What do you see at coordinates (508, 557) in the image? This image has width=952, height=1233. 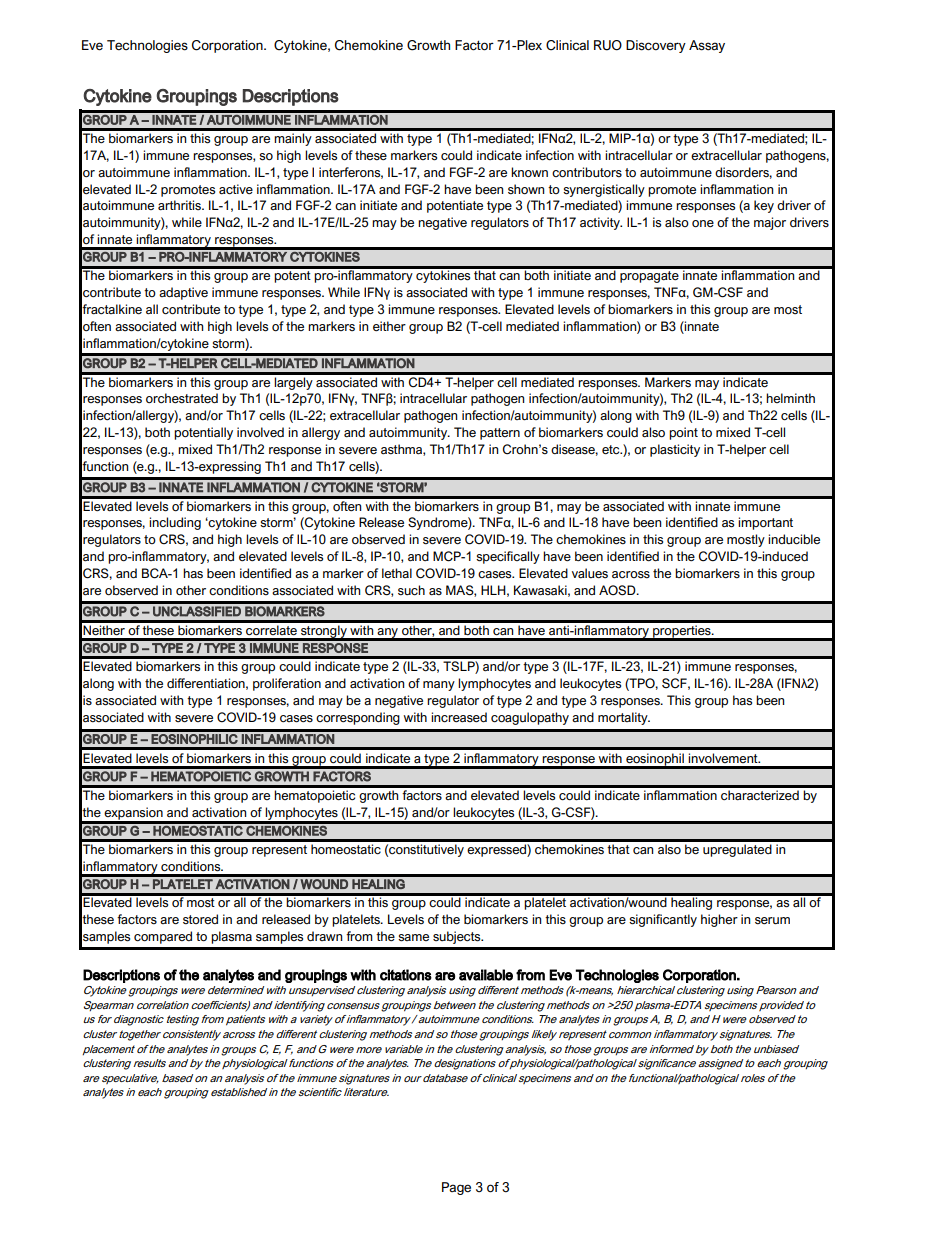 I see `specifically` at bounding box center [508, 557].
